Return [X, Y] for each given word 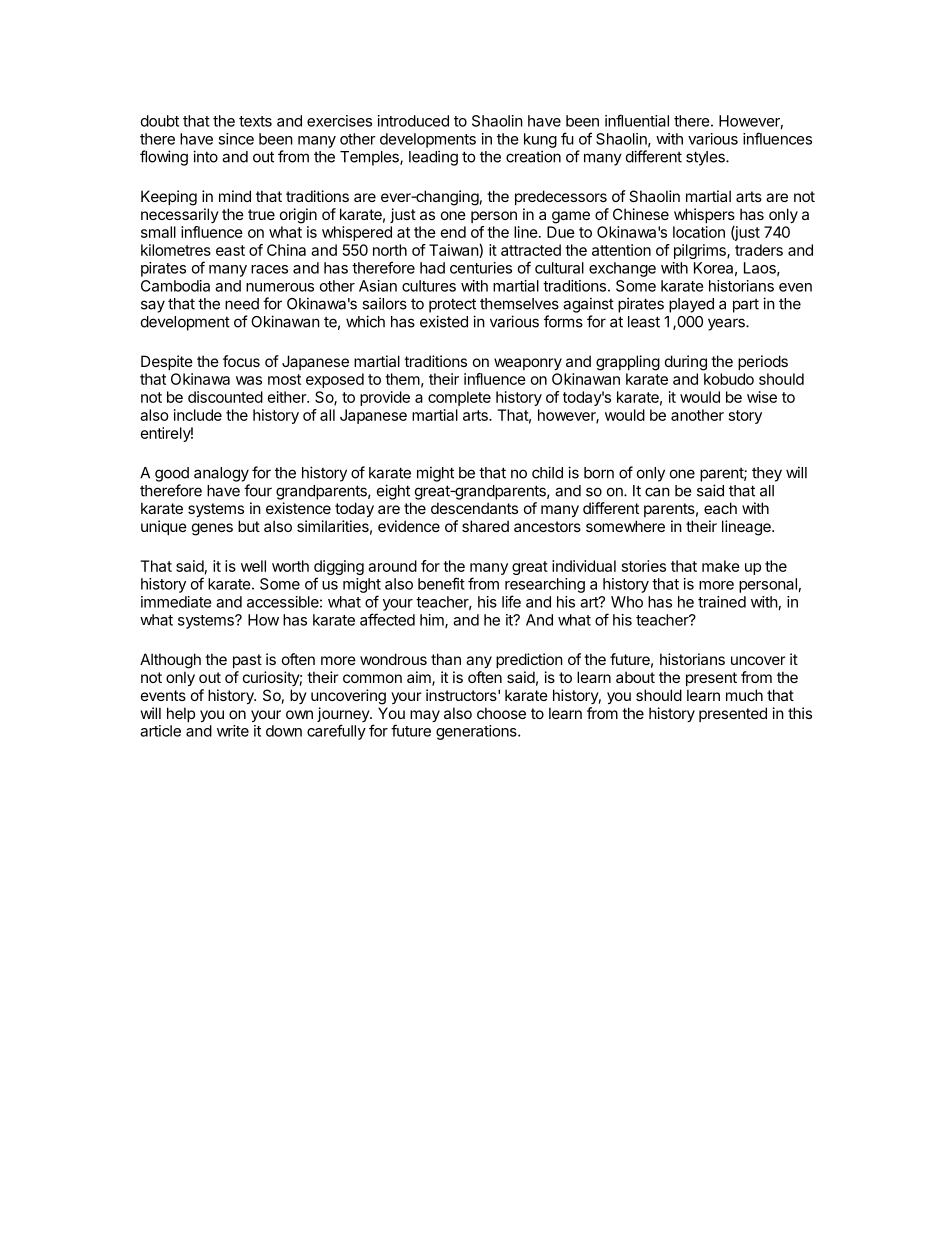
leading [433, 158]
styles [706, 158]
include [198, 415]
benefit [441, 583]
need [242, 304]
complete [459, 398]
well [253, 566]
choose [501, 713]
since [236, 139]
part [746, 306]
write [233, 731]
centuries [481, 268]
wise [762, 397]
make [721, 566]
